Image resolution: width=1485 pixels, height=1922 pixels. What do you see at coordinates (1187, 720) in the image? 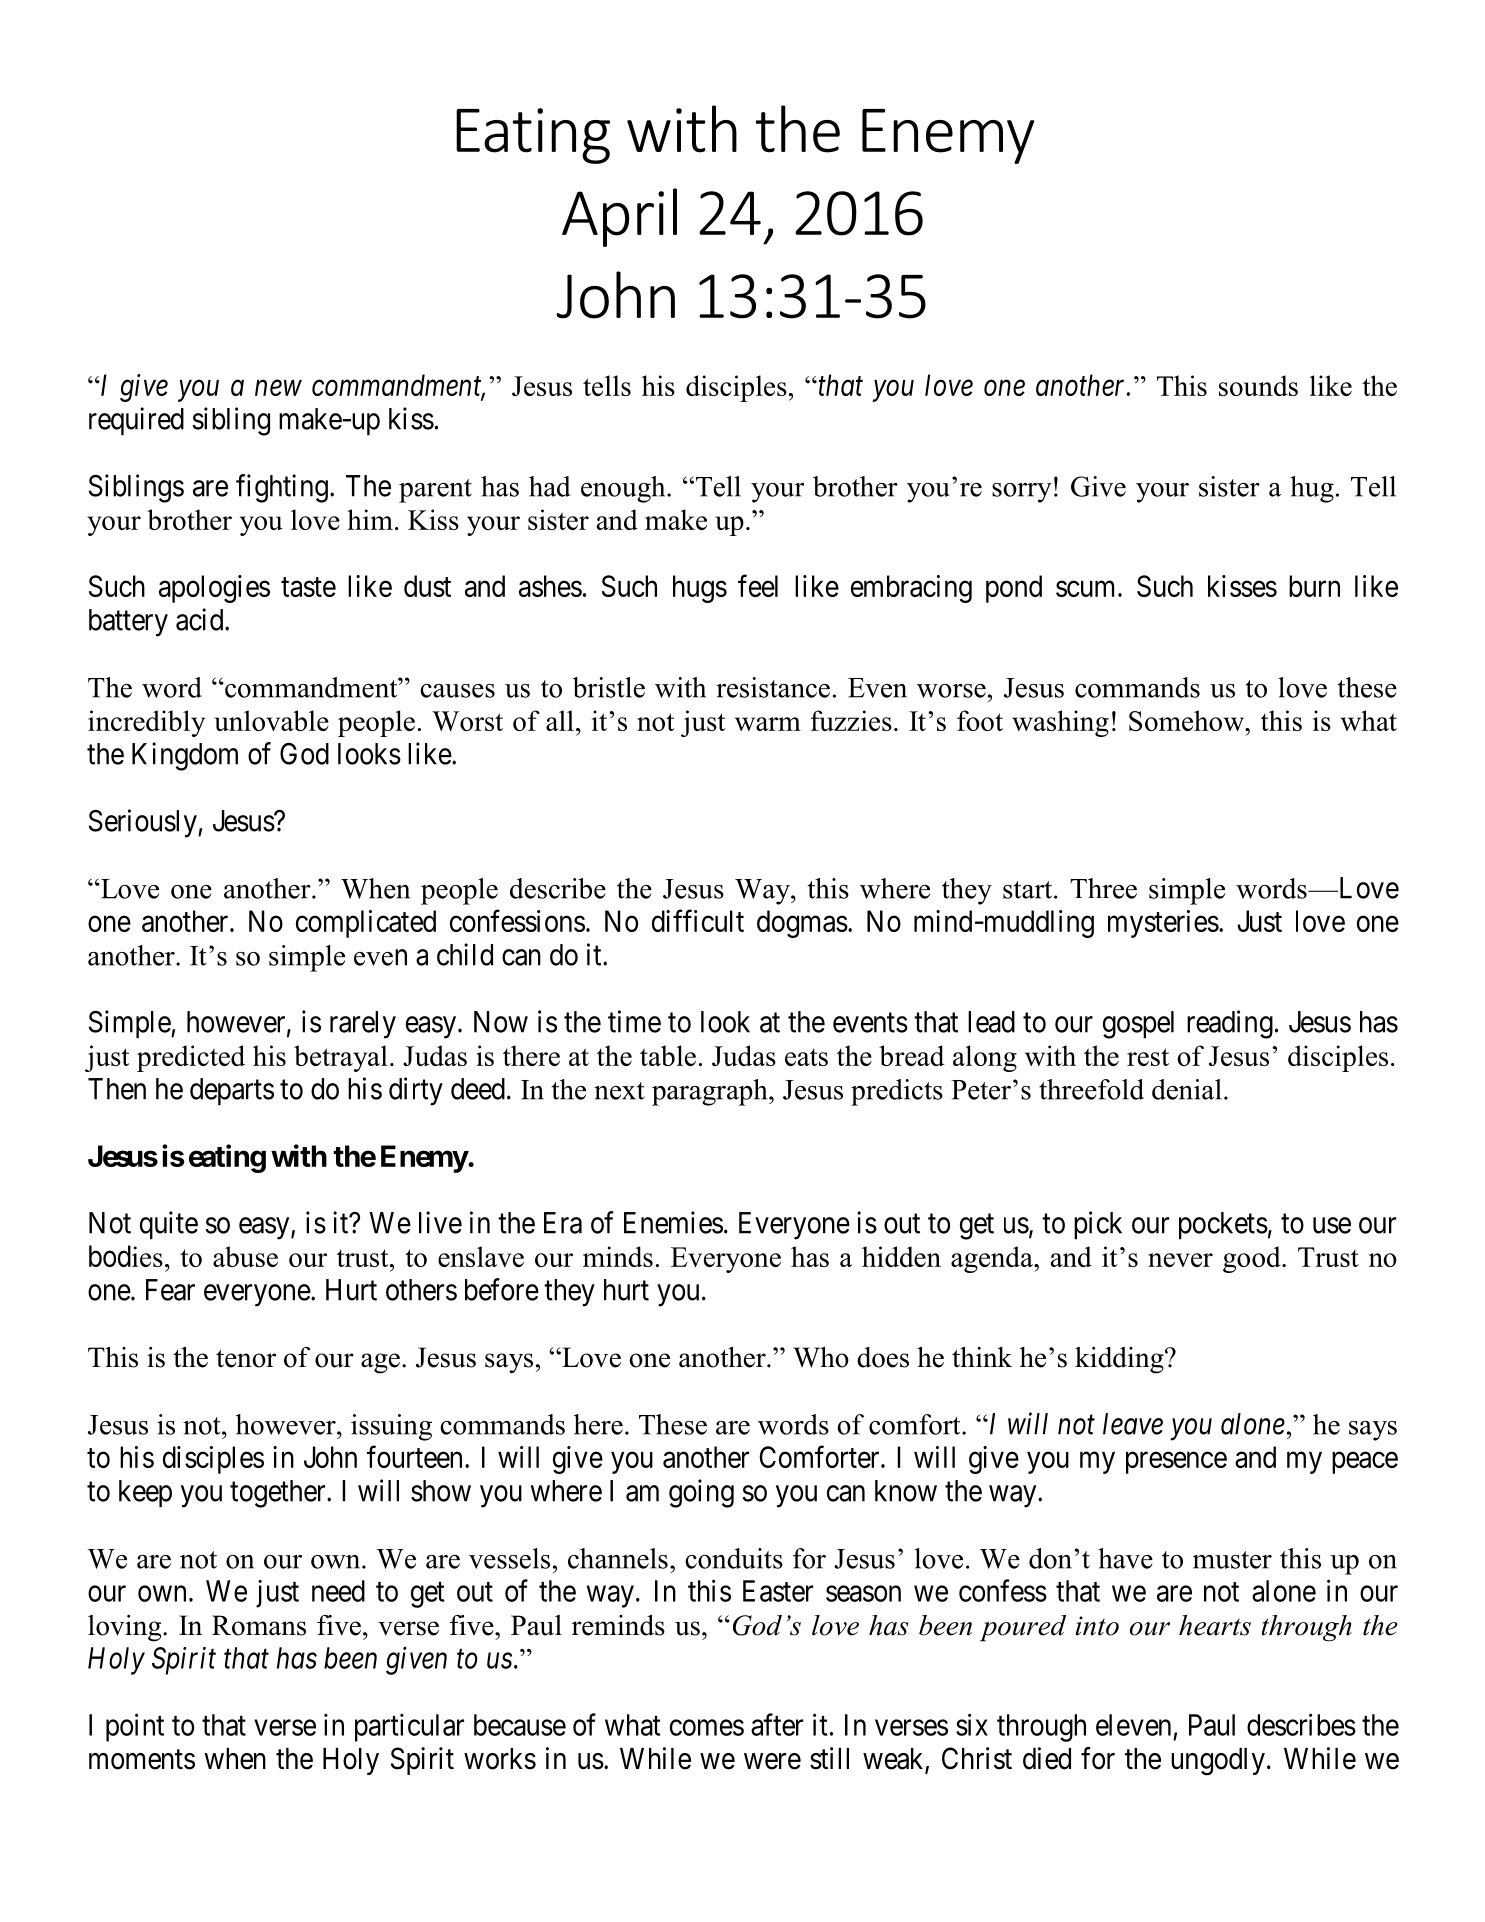
I see `Somehow` at bounding box center [1187, 720].
